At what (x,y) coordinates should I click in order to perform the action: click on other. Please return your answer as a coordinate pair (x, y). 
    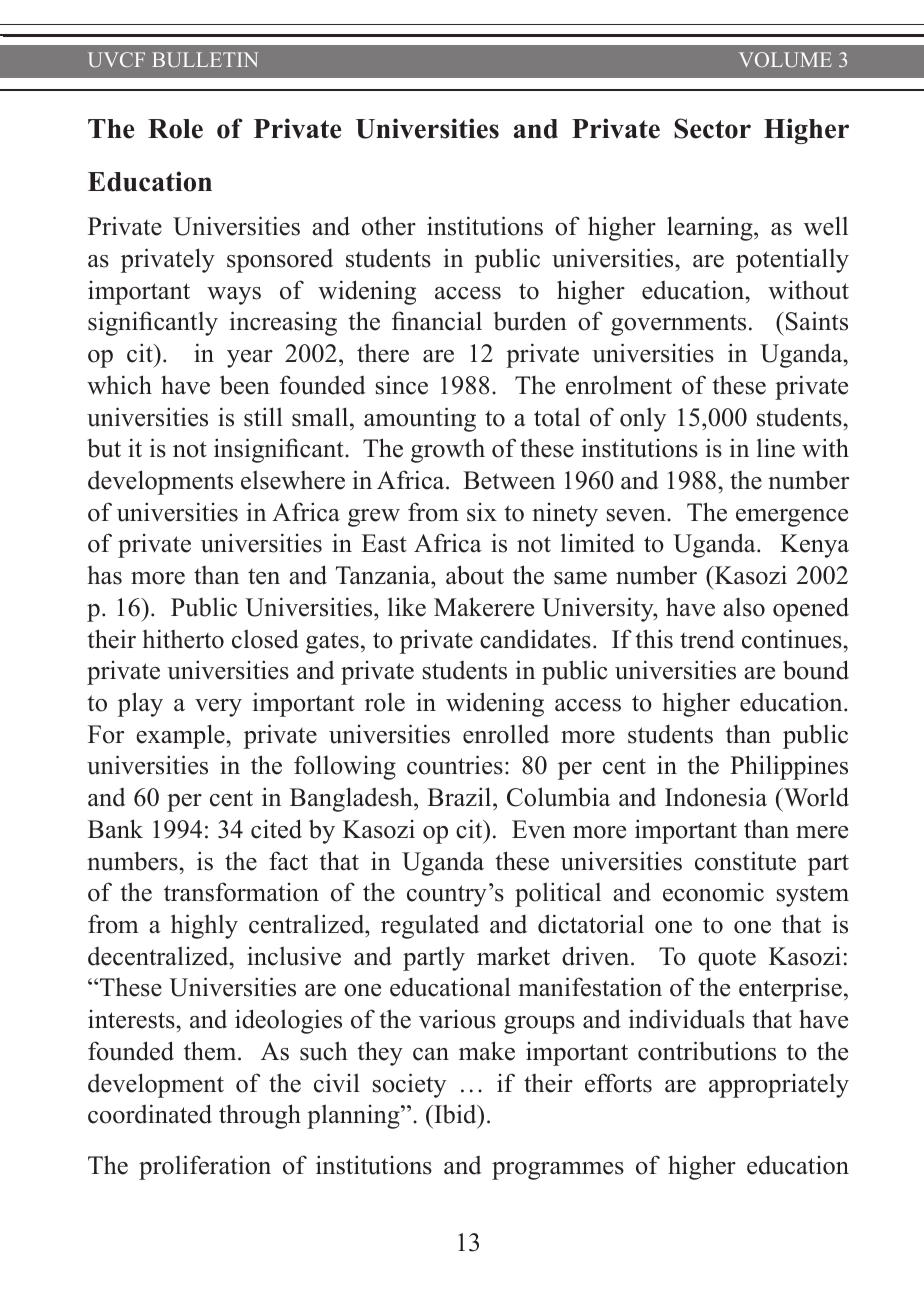
    Looking at the image, I should click on (389, 226).
